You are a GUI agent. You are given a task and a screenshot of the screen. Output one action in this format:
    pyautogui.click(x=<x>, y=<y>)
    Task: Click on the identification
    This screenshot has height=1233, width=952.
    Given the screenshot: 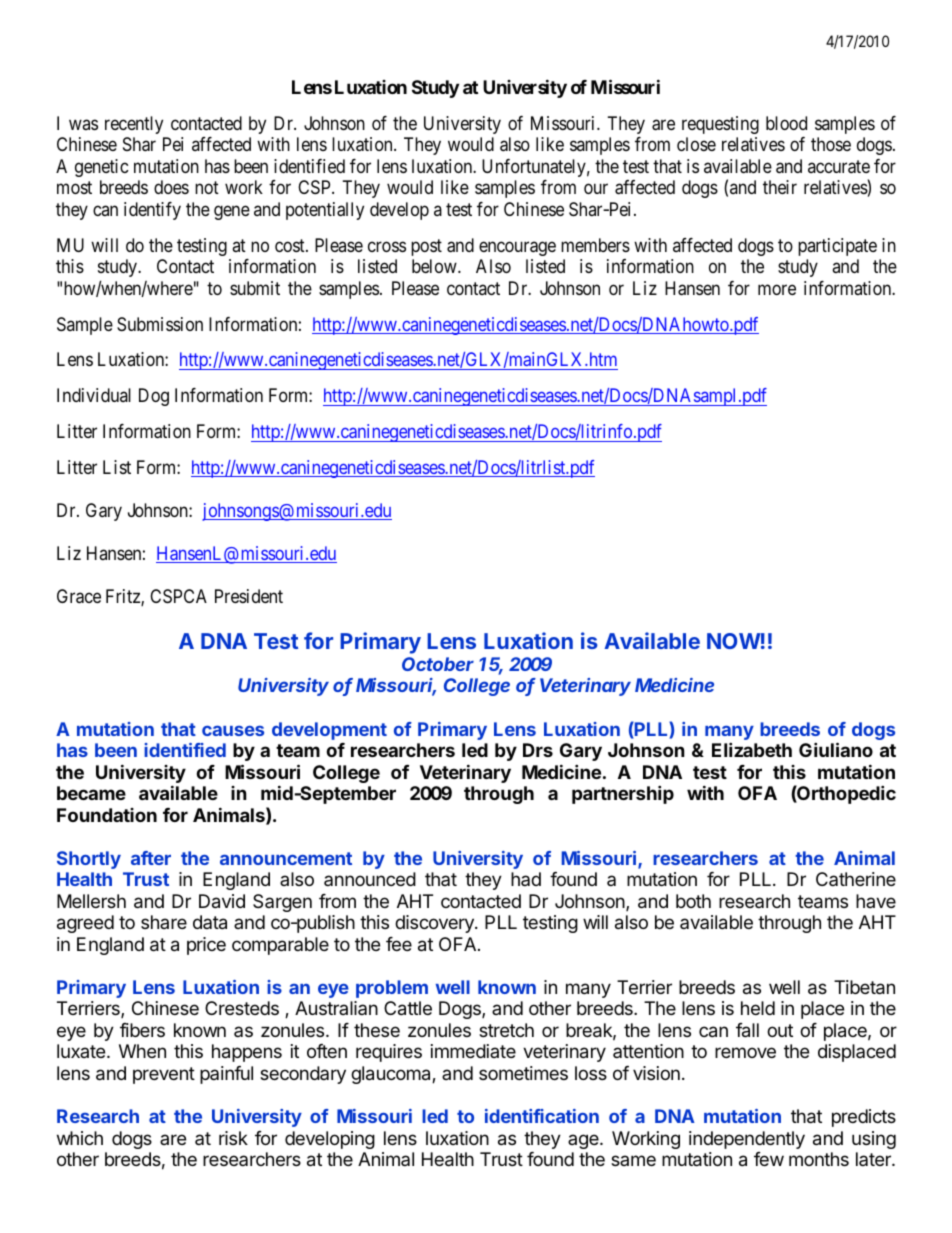 What is the action you would take?
    pyautogui.click(x=542, y=1116)
